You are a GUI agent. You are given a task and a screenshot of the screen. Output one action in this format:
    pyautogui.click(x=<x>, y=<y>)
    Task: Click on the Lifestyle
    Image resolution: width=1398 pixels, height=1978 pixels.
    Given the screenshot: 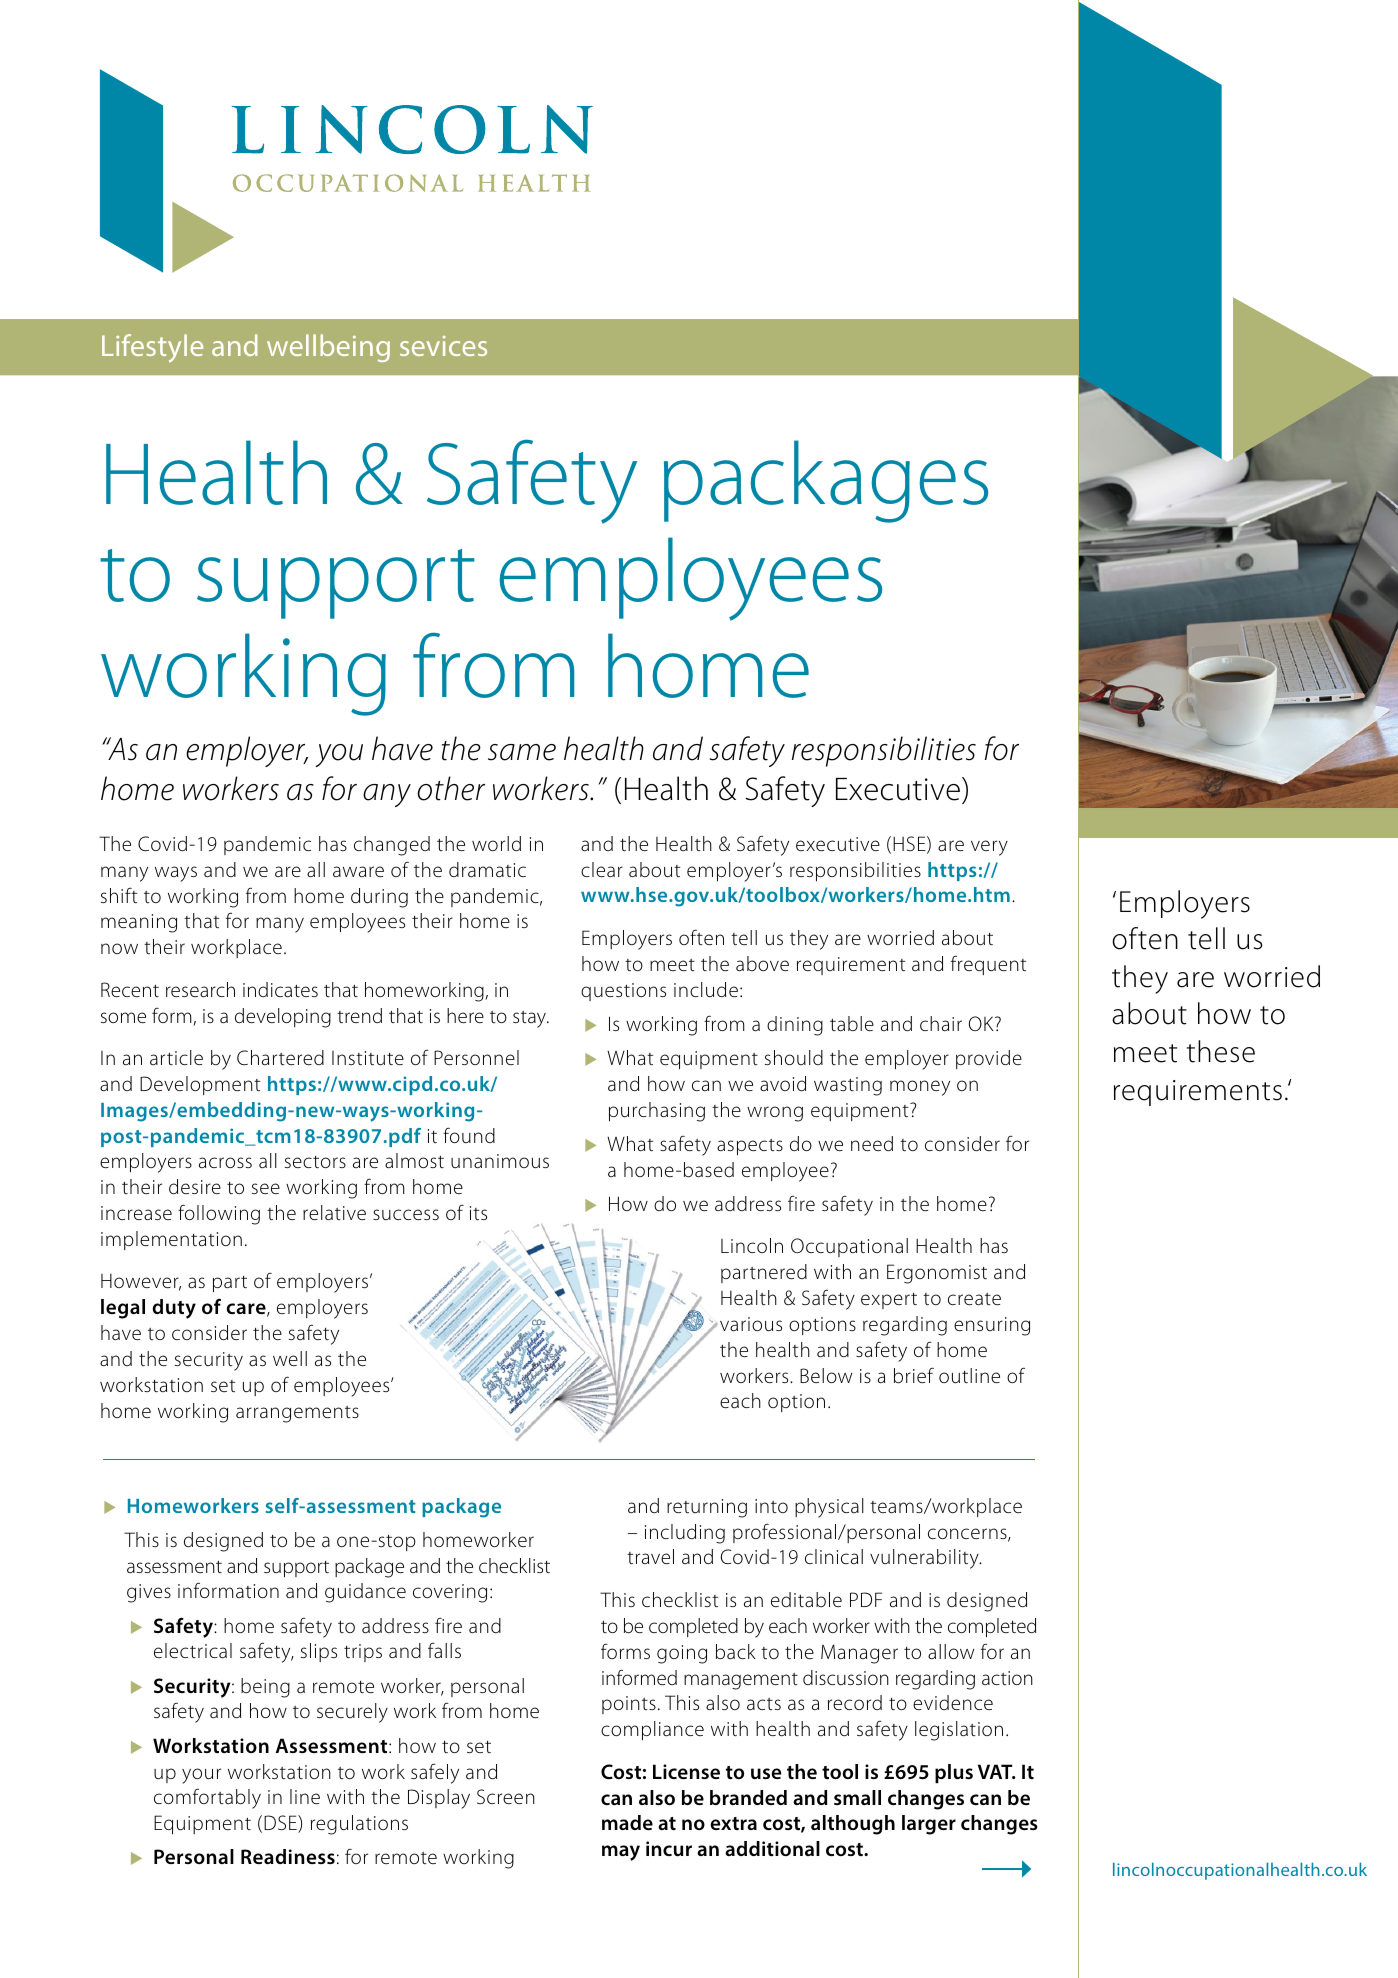 What is the action you would take?
    pyautogui.click(x=152, y=348)
